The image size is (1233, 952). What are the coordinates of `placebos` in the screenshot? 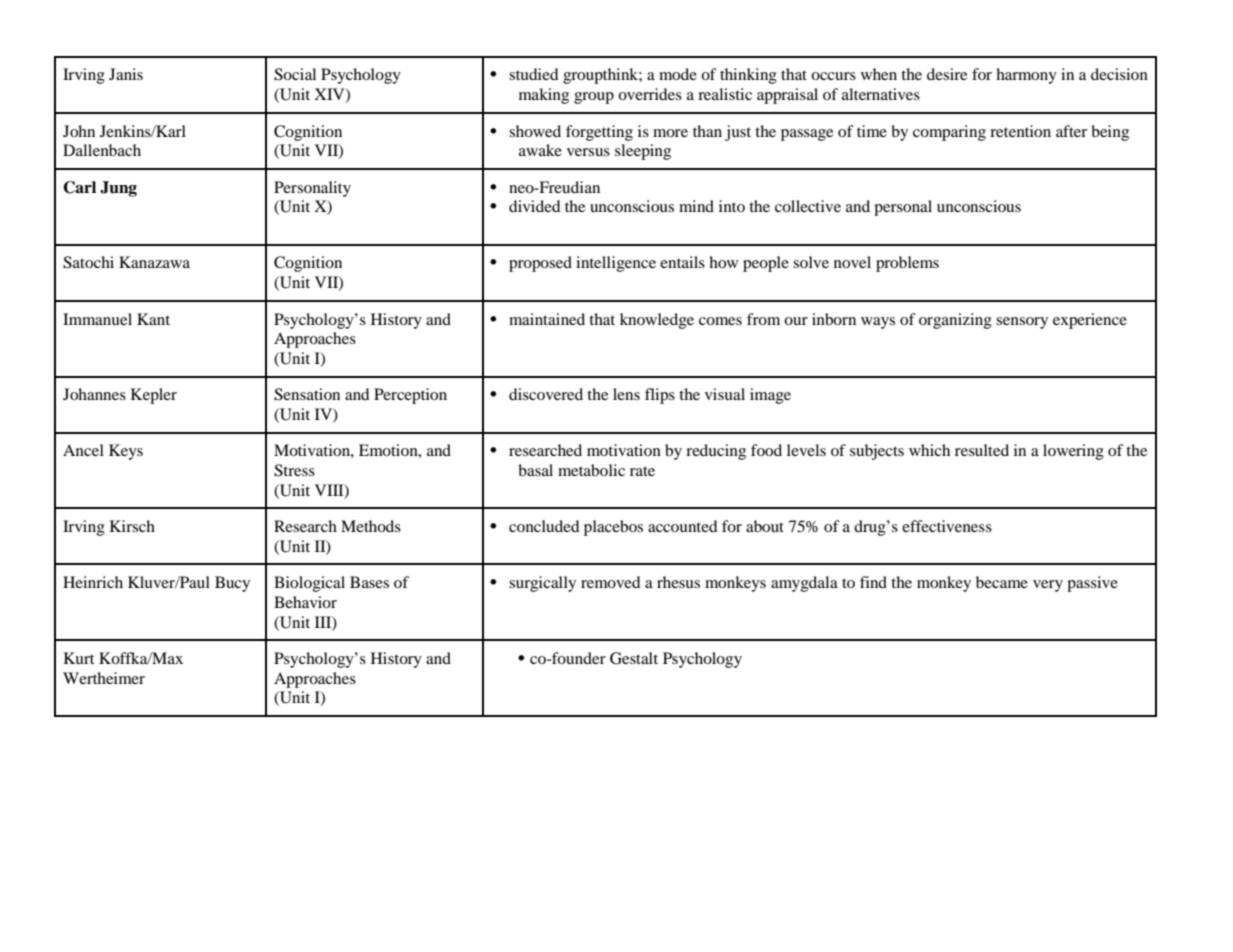 It's located at (613, 528).
